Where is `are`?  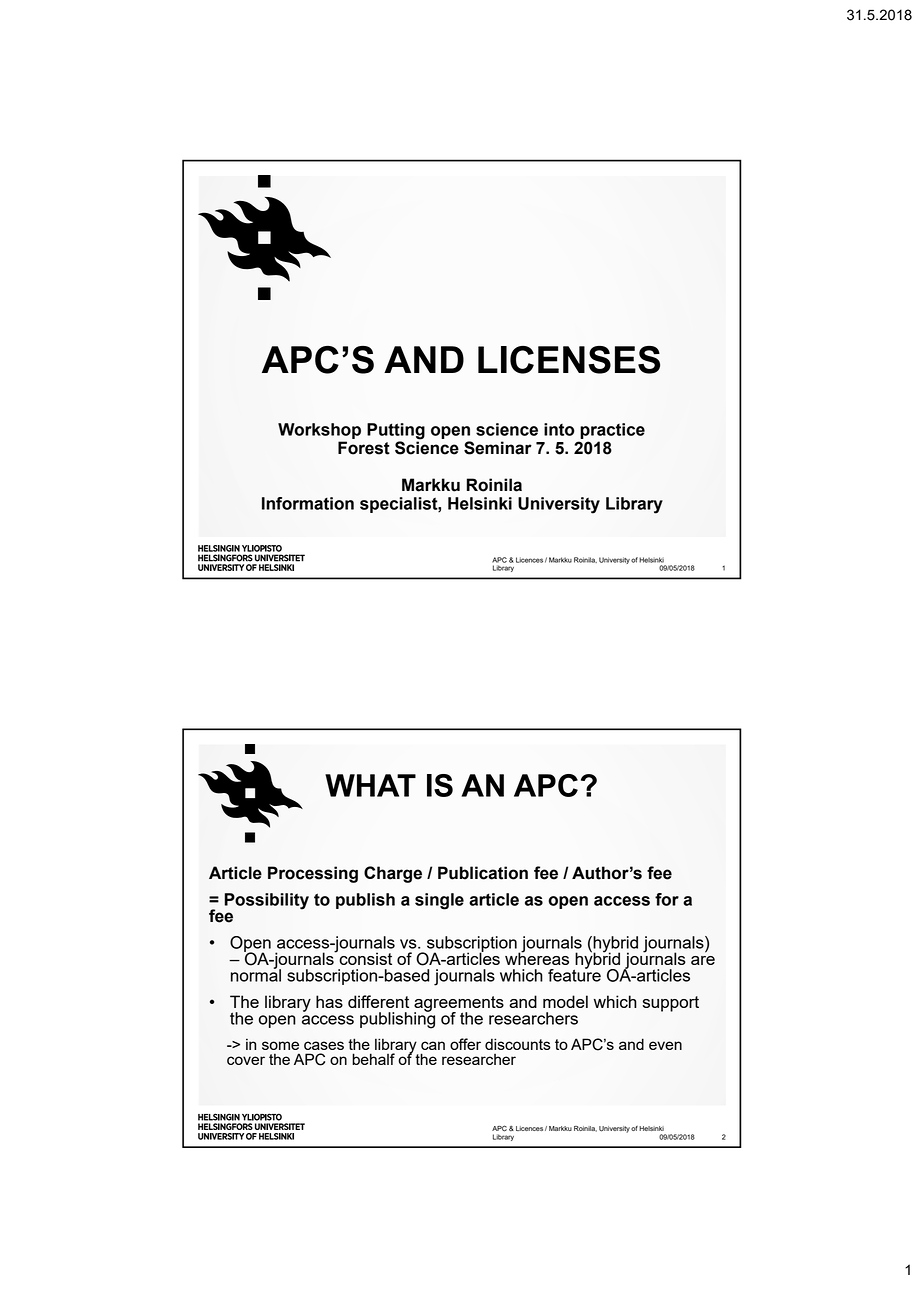
are is located at coordinates (703, 960).
